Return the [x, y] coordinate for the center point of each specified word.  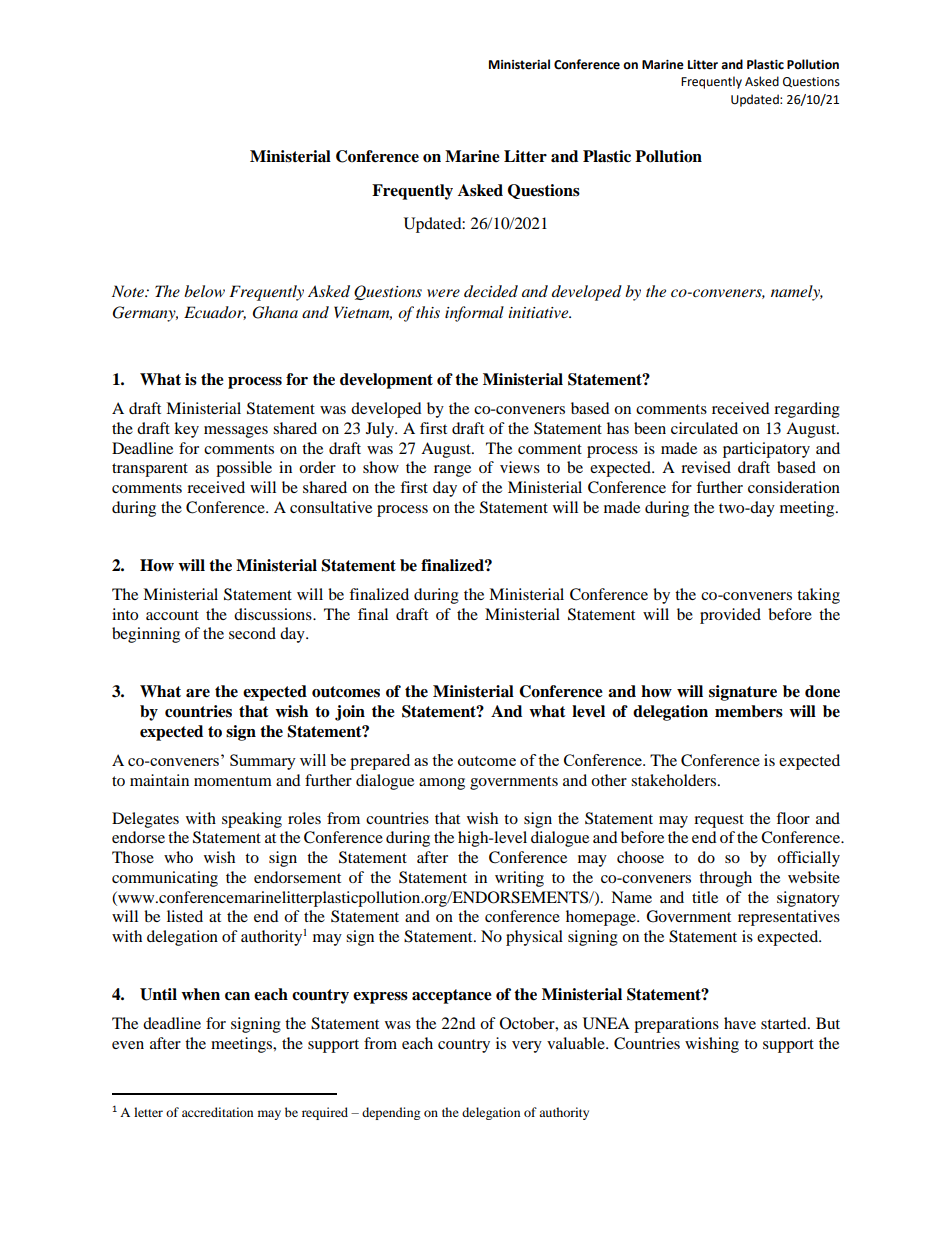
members [749, 711]
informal [474, 314]
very [527, 1047]
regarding [807, 410]
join [350, 713]
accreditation [217, 1112]
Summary [263, 762]
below [204, 291]
